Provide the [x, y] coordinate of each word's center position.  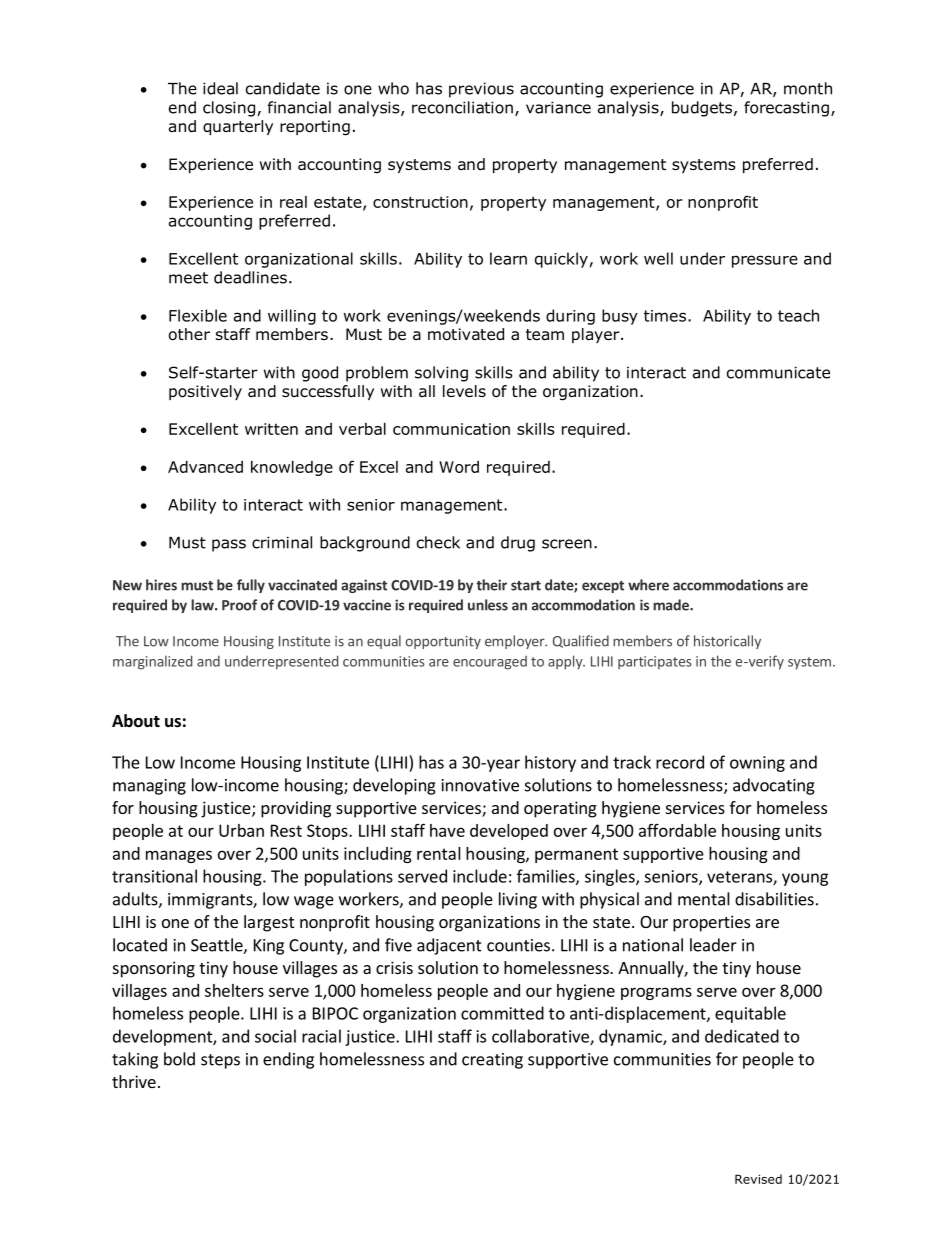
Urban [241, 830]
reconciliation [462, 107]
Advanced [205, 467]
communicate [778, 372]
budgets [703, 109]
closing [230, 109]
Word [459, 467]
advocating [774, 786]
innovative [480, 785]
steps [220, 1061]
